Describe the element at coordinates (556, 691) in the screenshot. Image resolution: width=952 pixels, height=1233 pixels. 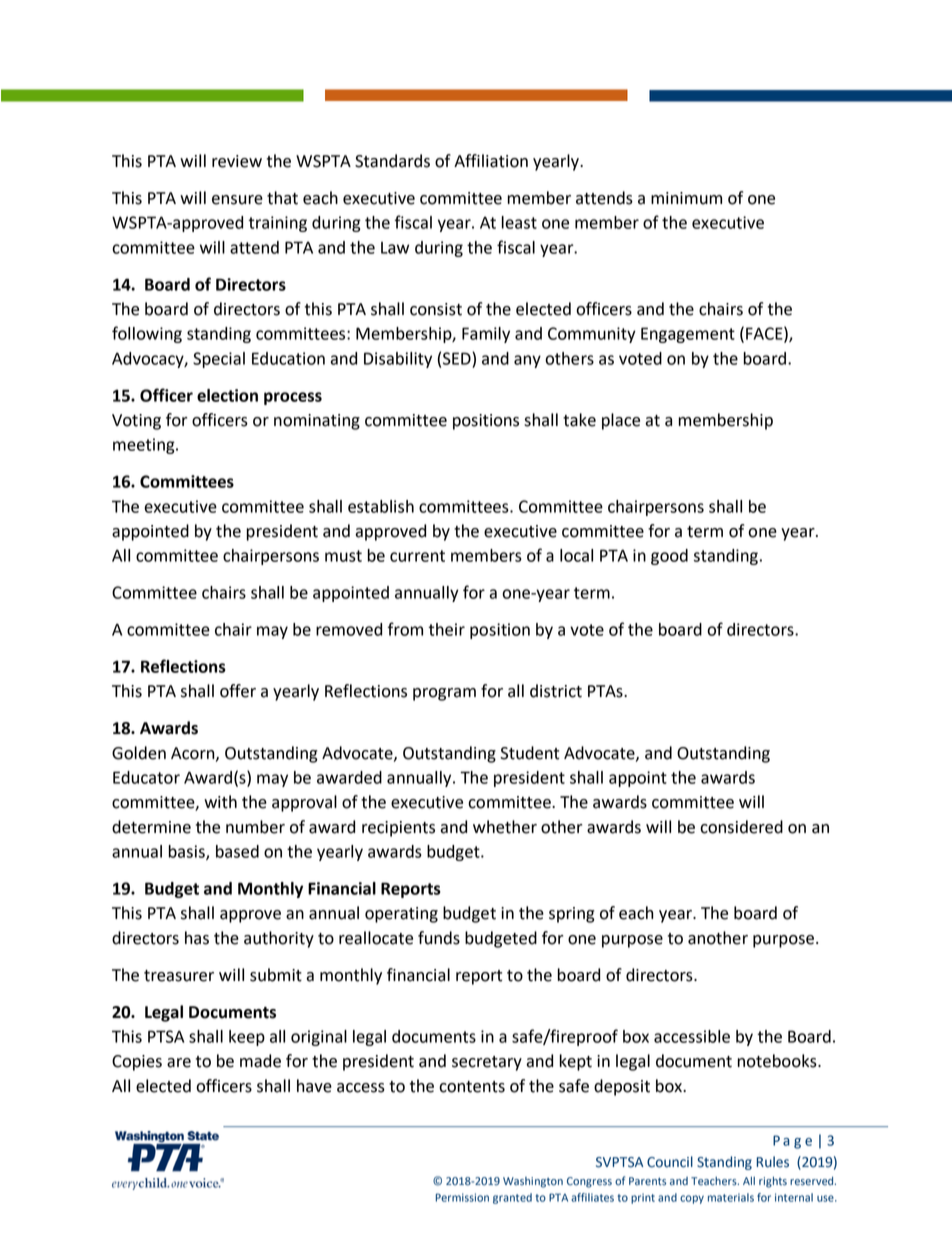
I see `district` at that location.
